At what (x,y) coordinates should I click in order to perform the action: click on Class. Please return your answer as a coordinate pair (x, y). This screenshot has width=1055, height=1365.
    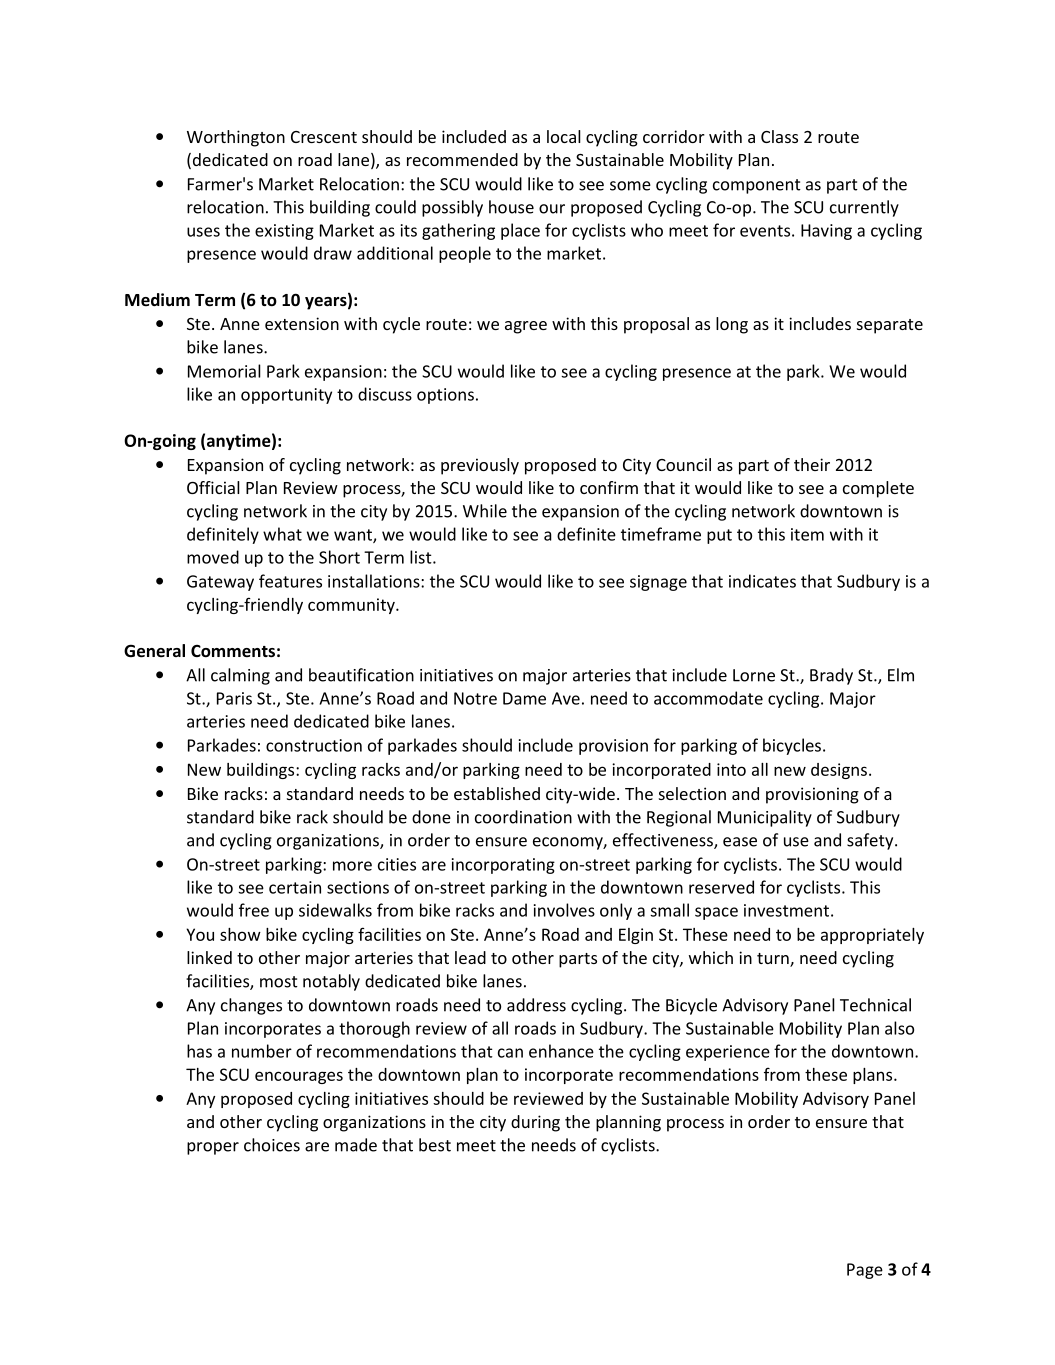
    Looking at the image, I should click on (779, 136).
